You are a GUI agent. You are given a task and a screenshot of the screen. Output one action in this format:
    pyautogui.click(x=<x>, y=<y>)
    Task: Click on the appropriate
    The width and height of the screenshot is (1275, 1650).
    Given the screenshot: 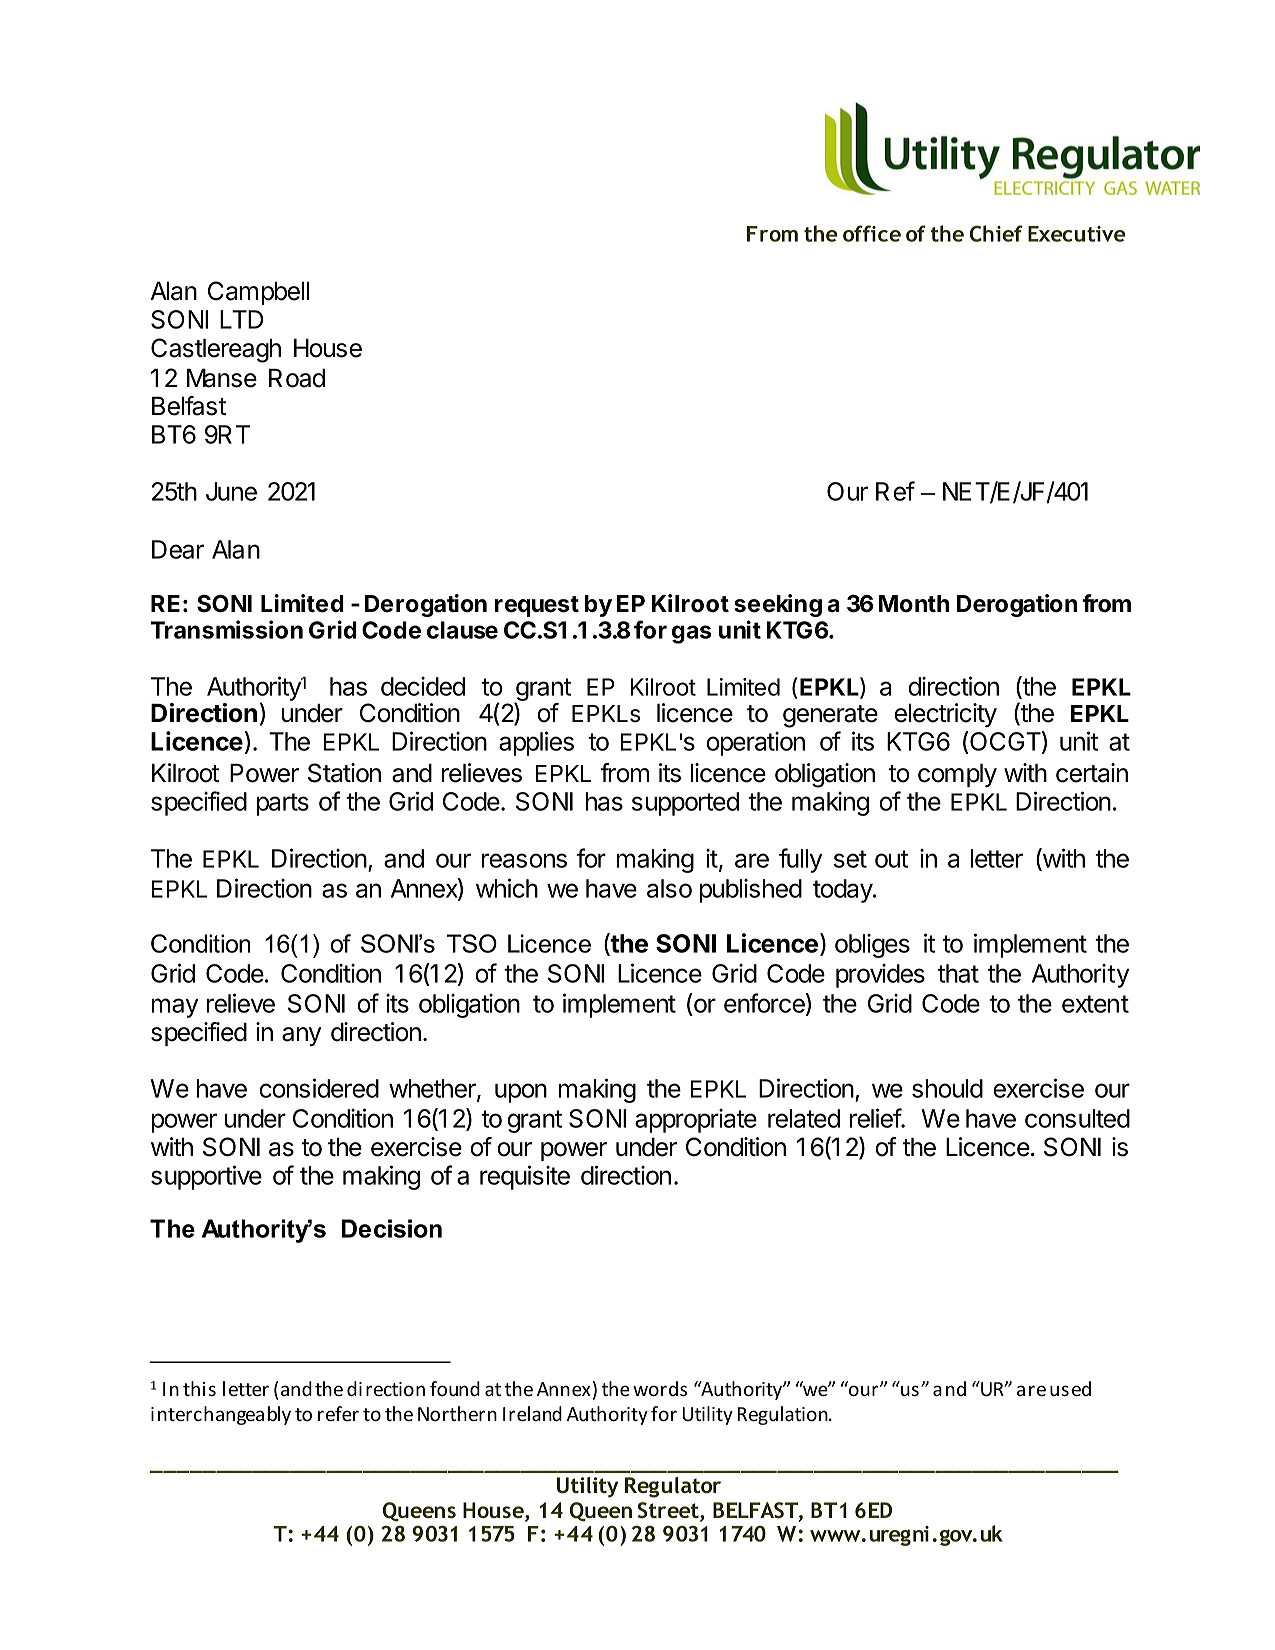 What is the action you would take?
    pyautogui.click(x=696, y=1121)
